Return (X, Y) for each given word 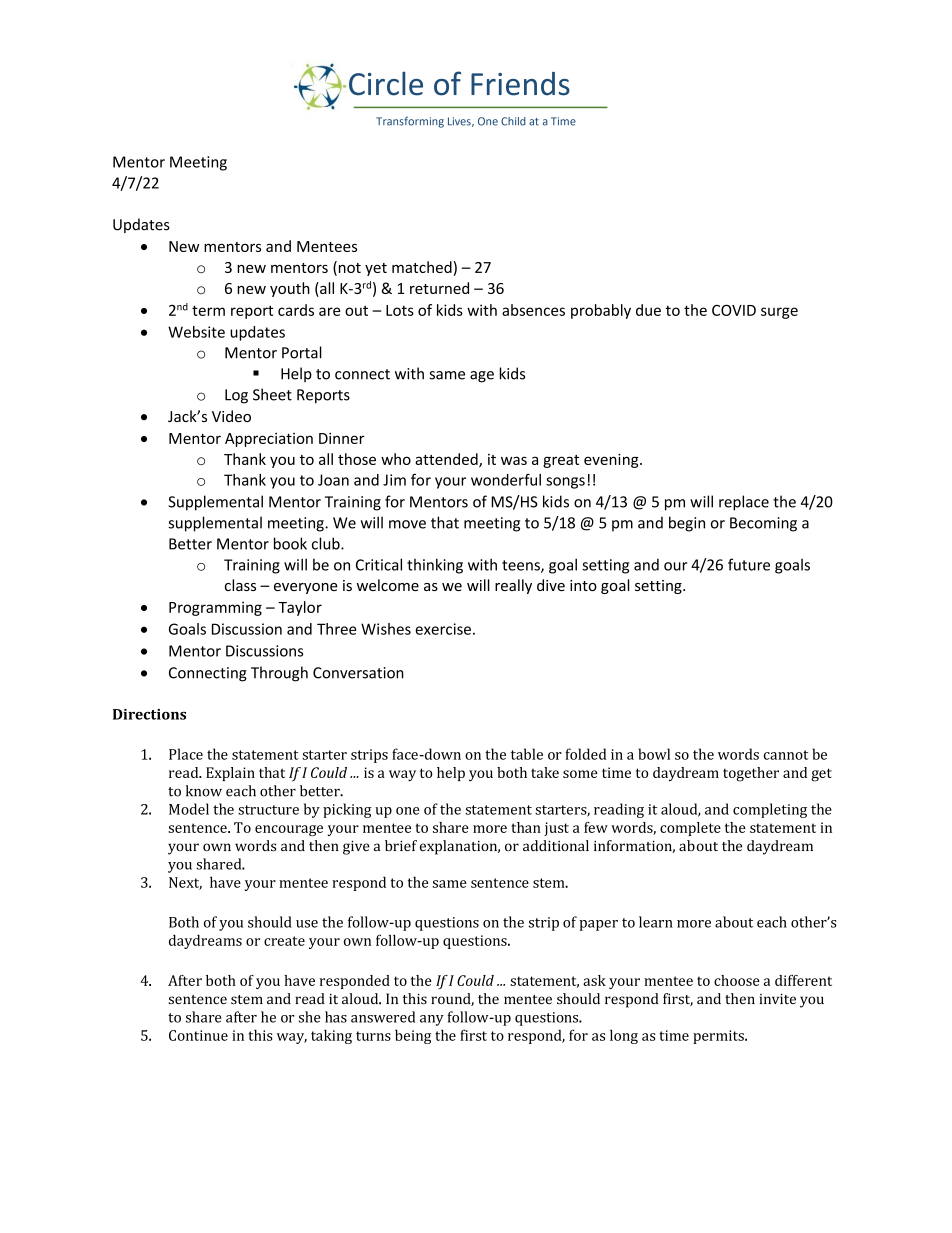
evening (612, 460)
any (432, 1020)
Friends (520, 84)
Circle (386, 84)
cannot (786, 755)
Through (279, 674)
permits (719, 1037)
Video (231, 416)
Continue (198, 1035)
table (527, 754)
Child (513, 121)
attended (447, 460)
